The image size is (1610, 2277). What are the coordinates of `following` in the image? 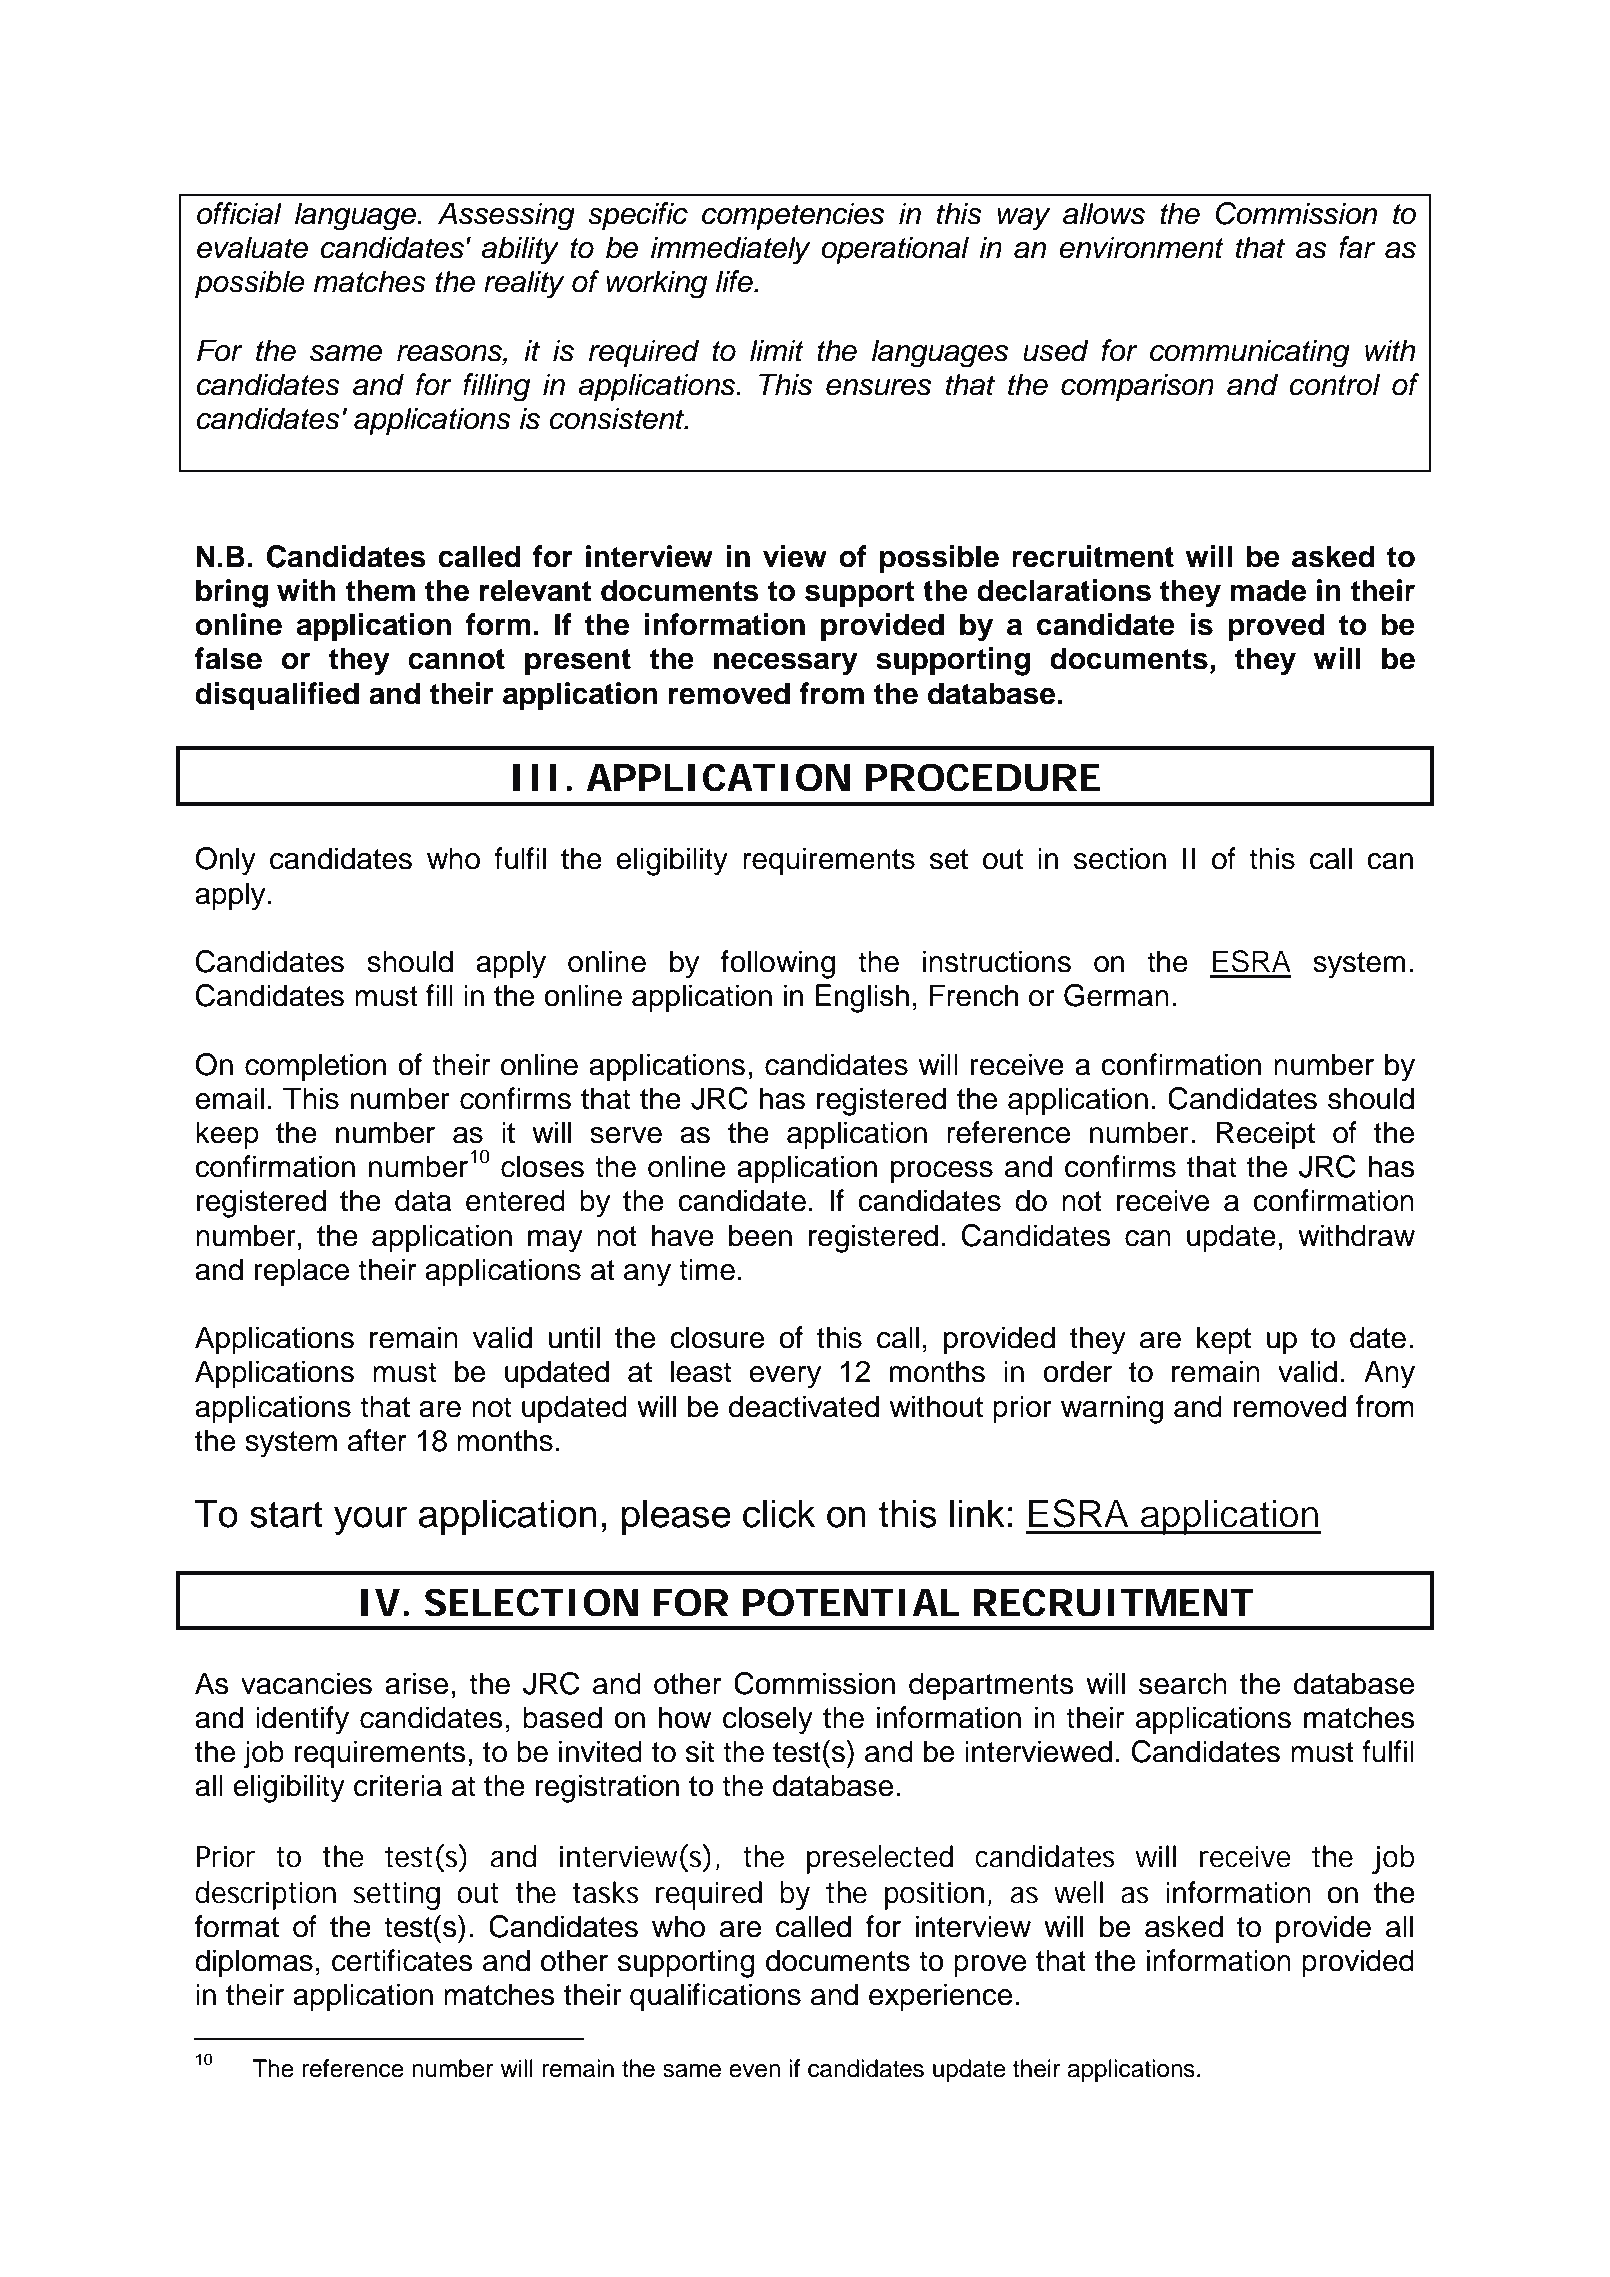 It's located at (778, 964).
